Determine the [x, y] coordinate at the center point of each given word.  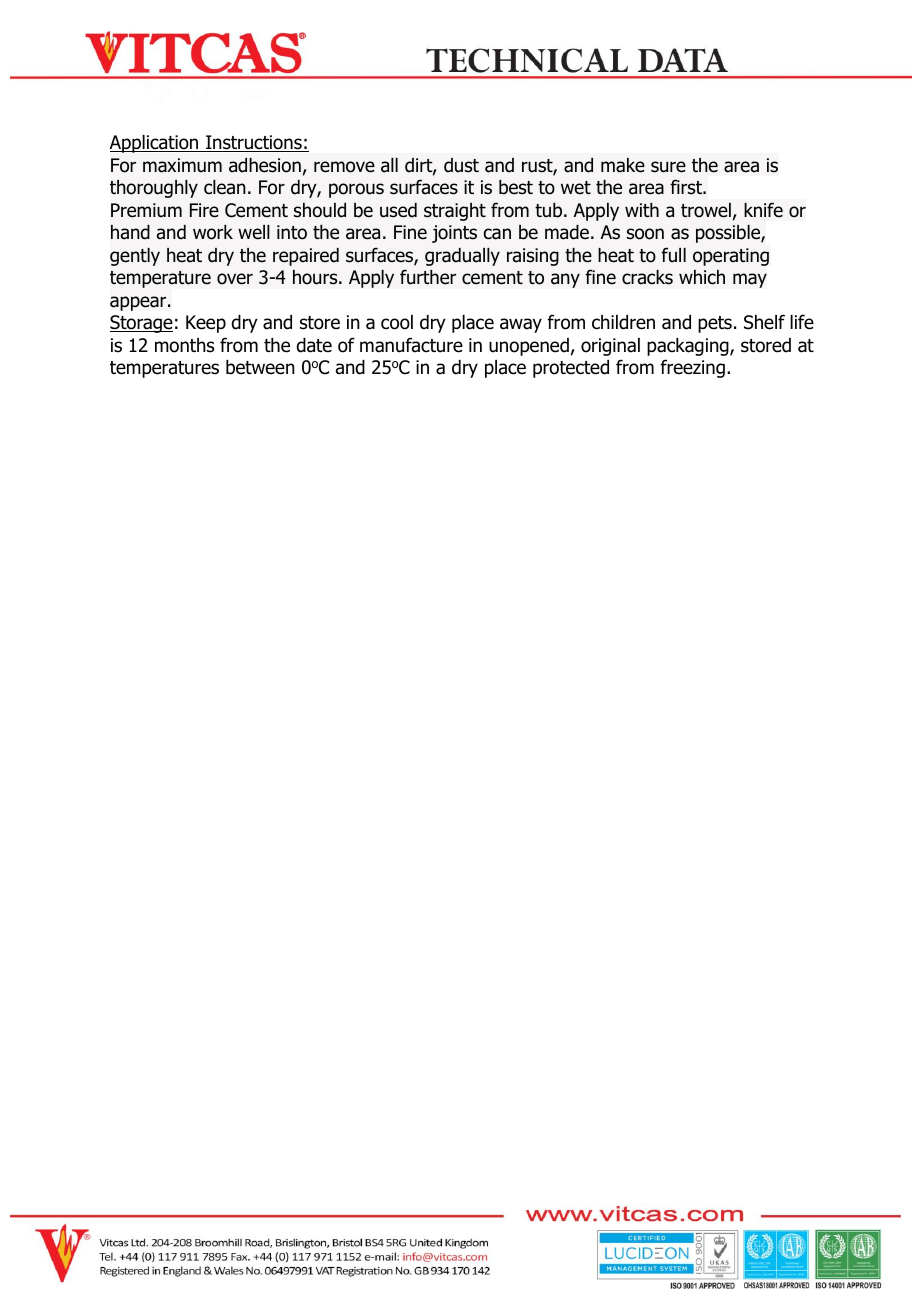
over [235, 279]
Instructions [254, 143]
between [260, 367]
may [750, 280]
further [428, 277]
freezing [692, 368]
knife [763, 210]
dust [461, 165]
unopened [529, 347]
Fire [204, 210]
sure [668, 167]
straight [455, 212]
